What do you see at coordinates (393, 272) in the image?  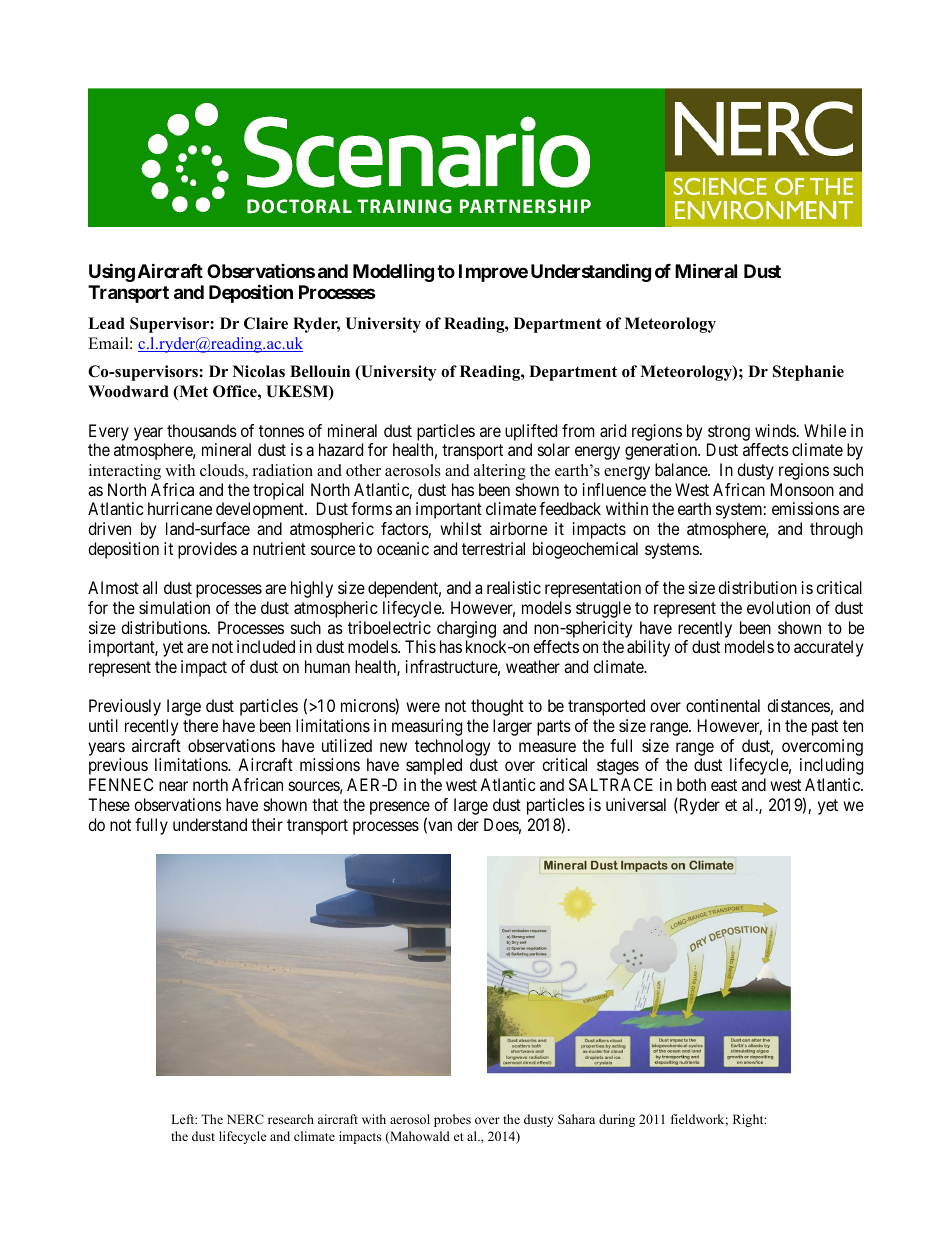 I see `Modelling` at bounding box center [393, 272].
